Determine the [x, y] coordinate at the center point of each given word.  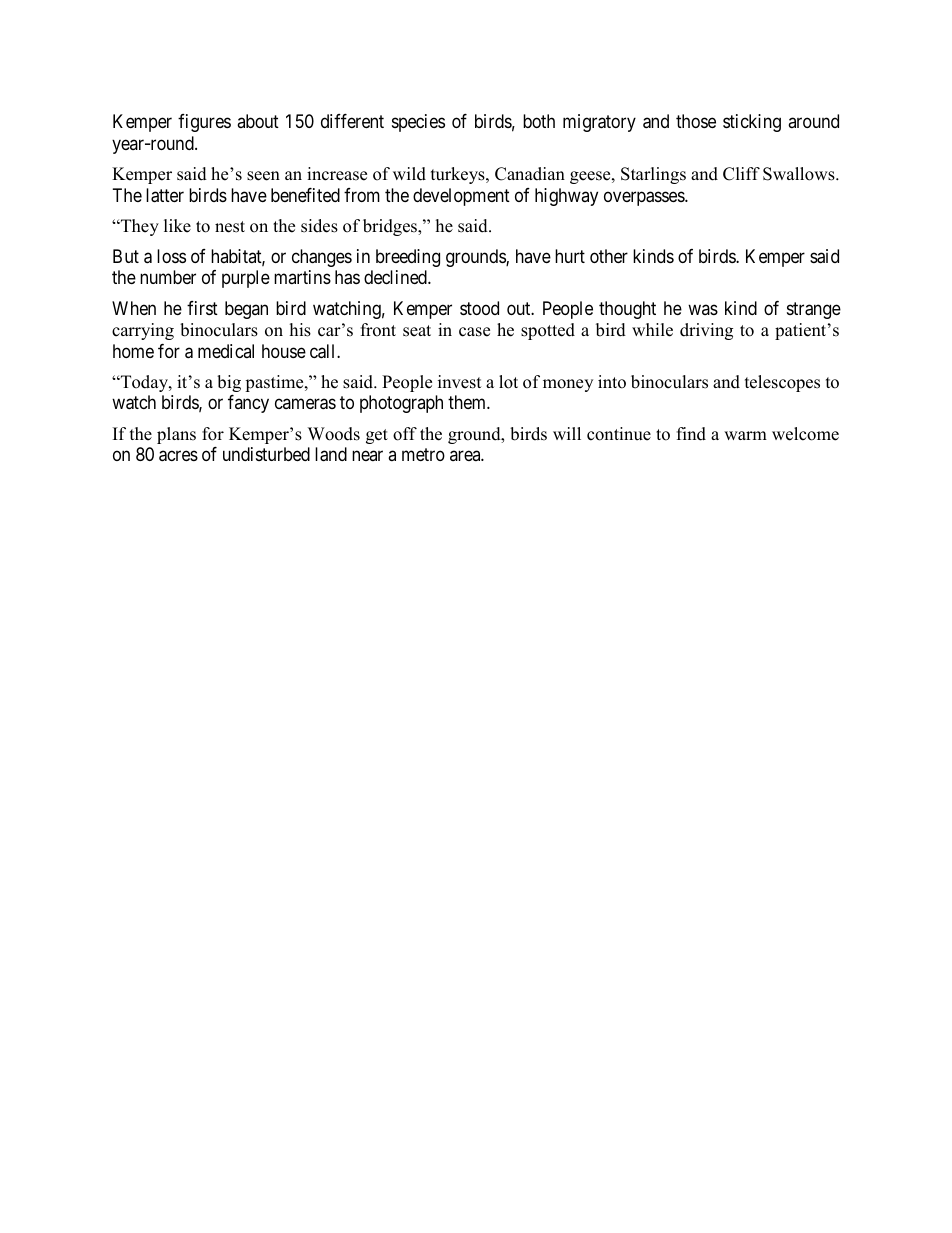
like [177, 226]
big [229, 383]
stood [479, 308]
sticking [752, 123]
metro [423, 455]
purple [246, 279]
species [418, 123]
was [703, 309]
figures [204, 123]
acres [178, 456]
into [612, 382]
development [461, 197]
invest [460, 382]
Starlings [653, 175]
